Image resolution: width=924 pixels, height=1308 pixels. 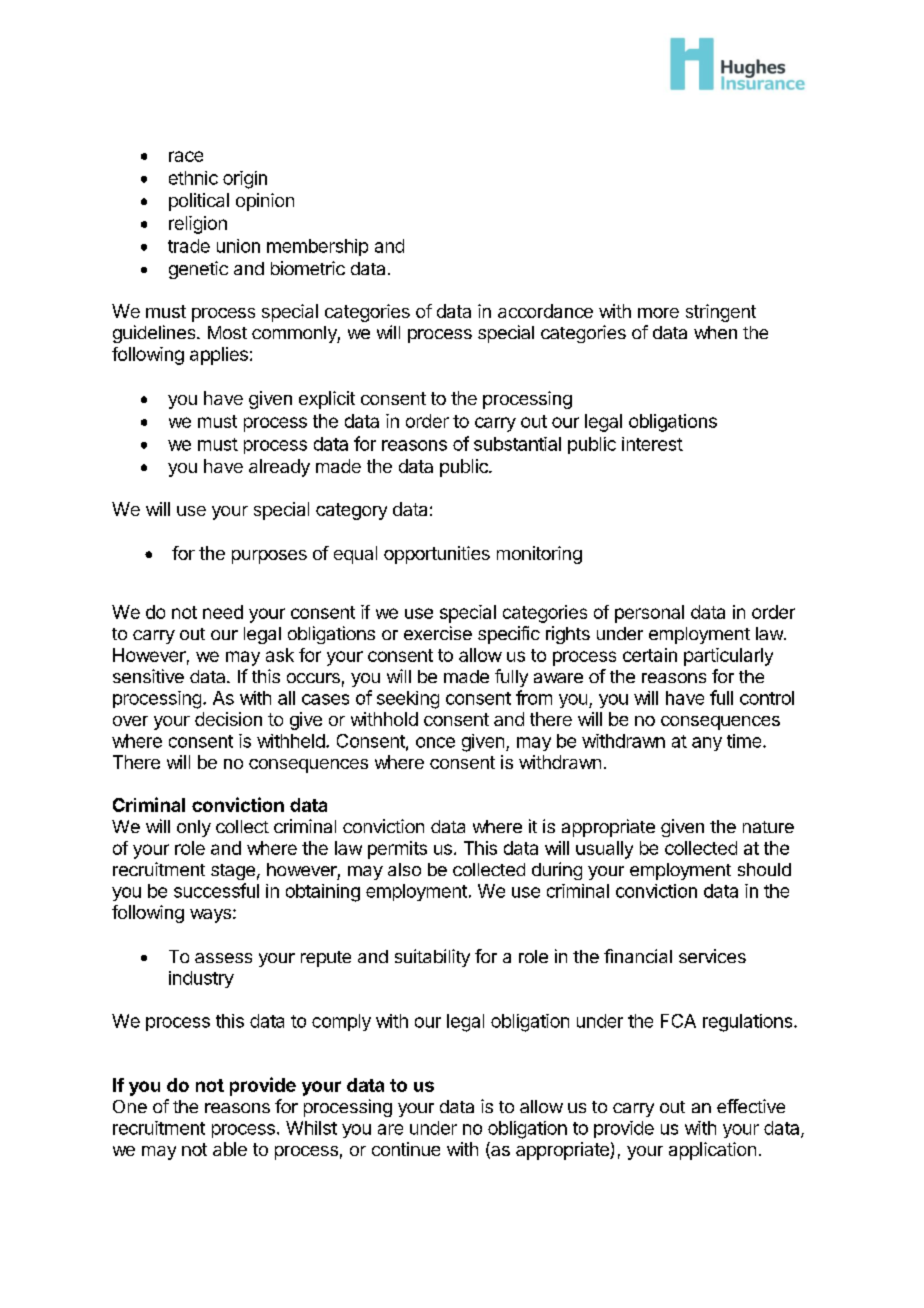 I want to click on membership, so click(x=317, y=247).
